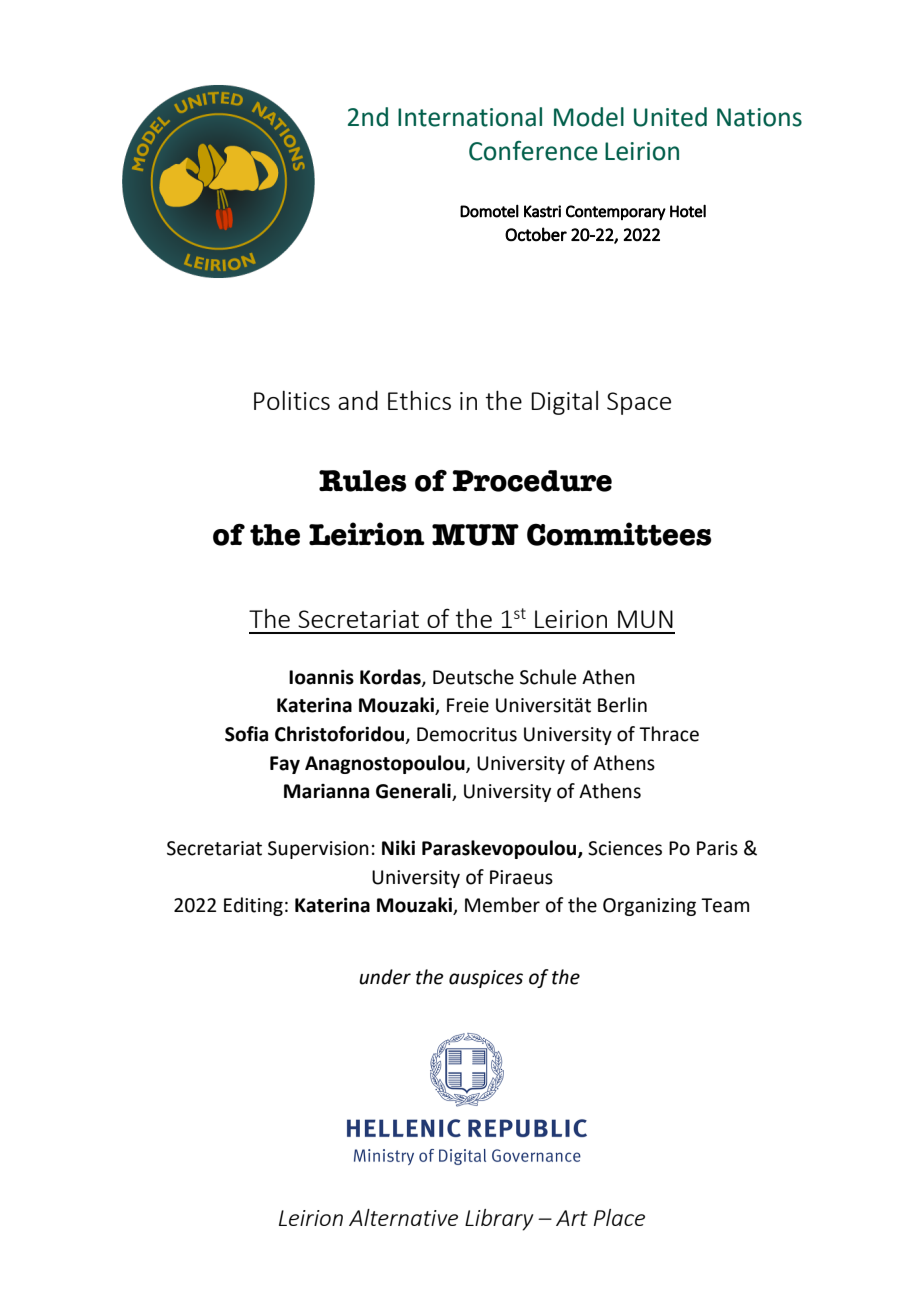  What do you see at coordinates (521, 877) in the page?
I see `Piraeus` at bounding box center [521, 877].
